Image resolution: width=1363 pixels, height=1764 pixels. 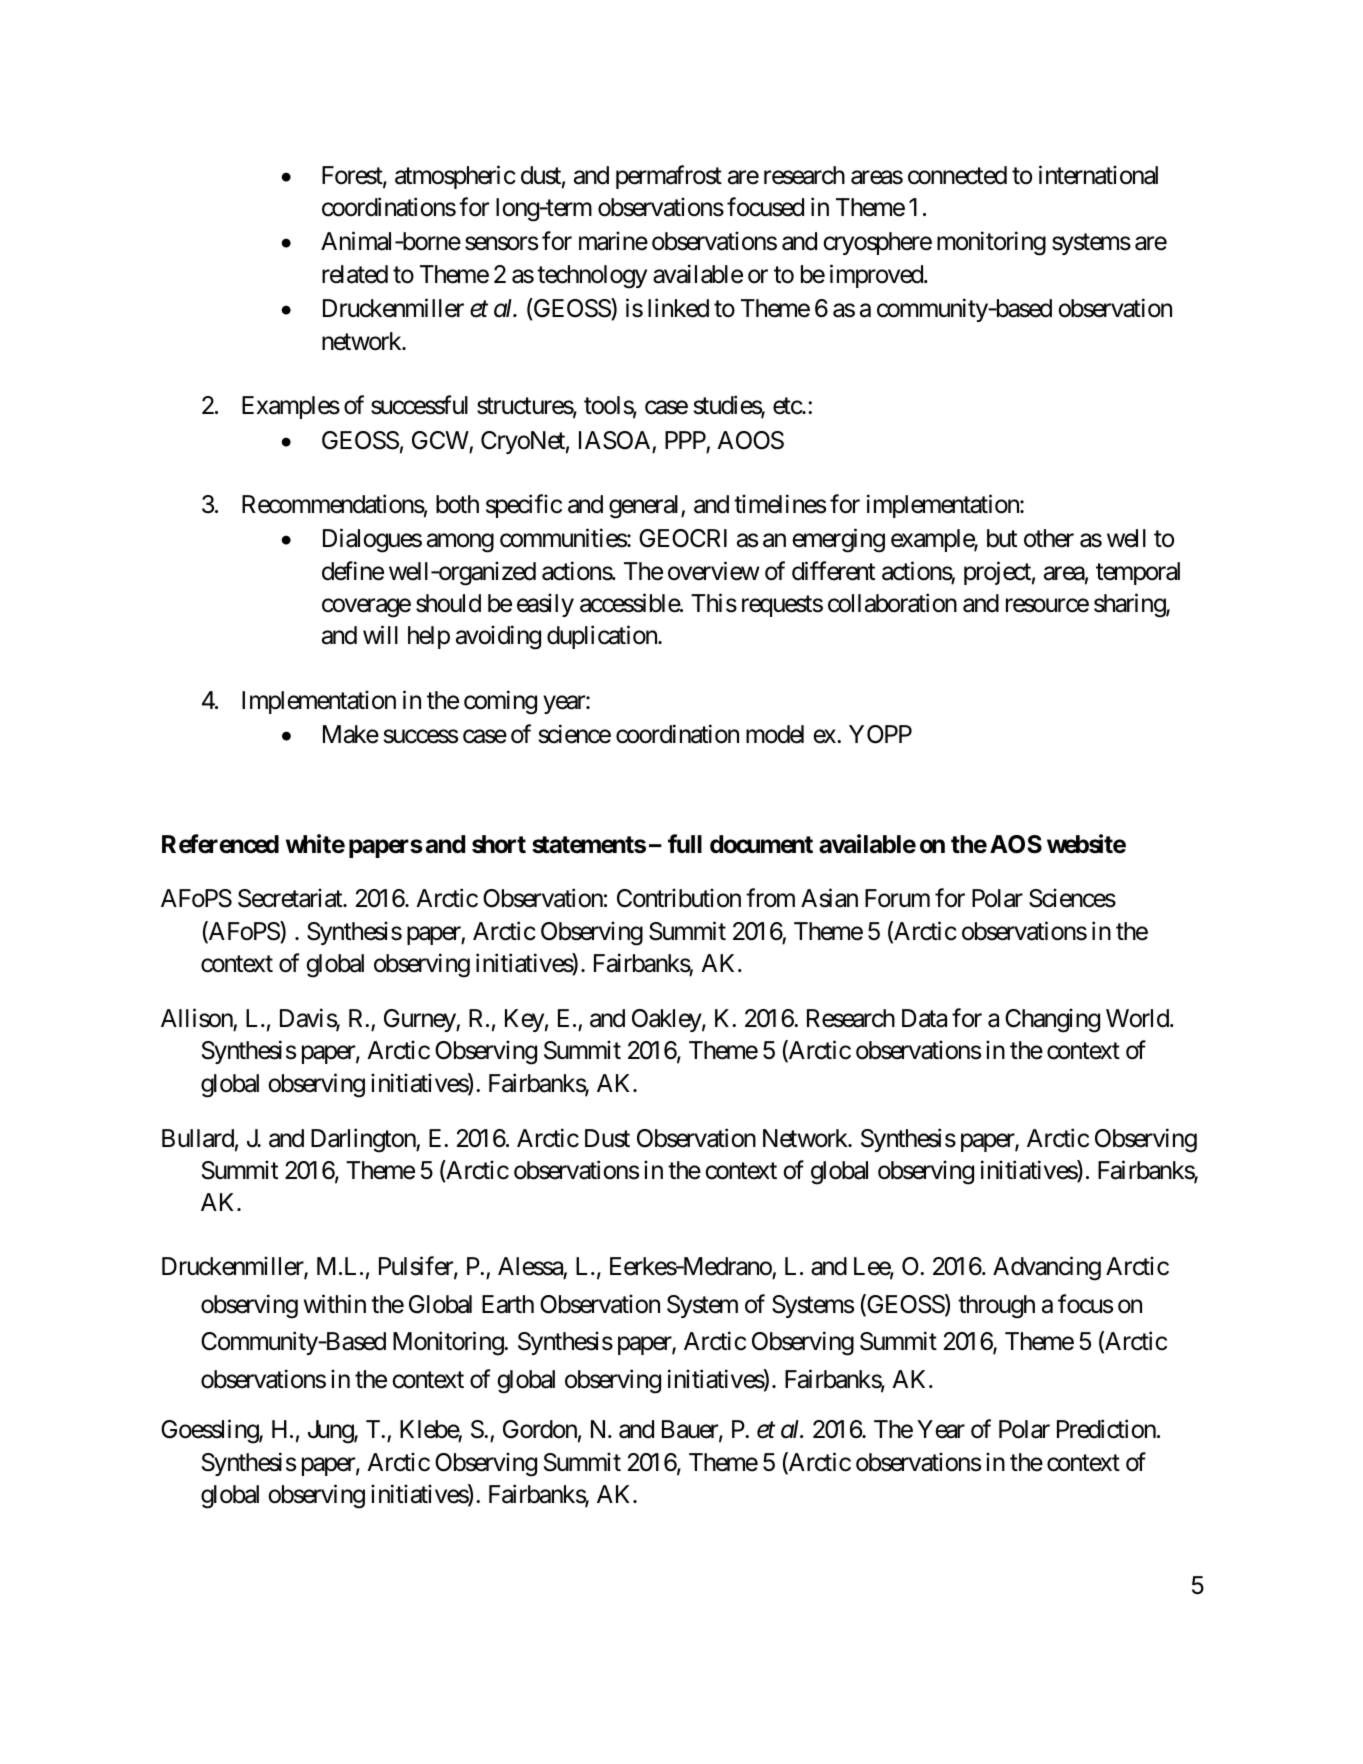 What do you see at coordinates (355, 274) in the image?
I see `related` at bounding box center [355, 274].
